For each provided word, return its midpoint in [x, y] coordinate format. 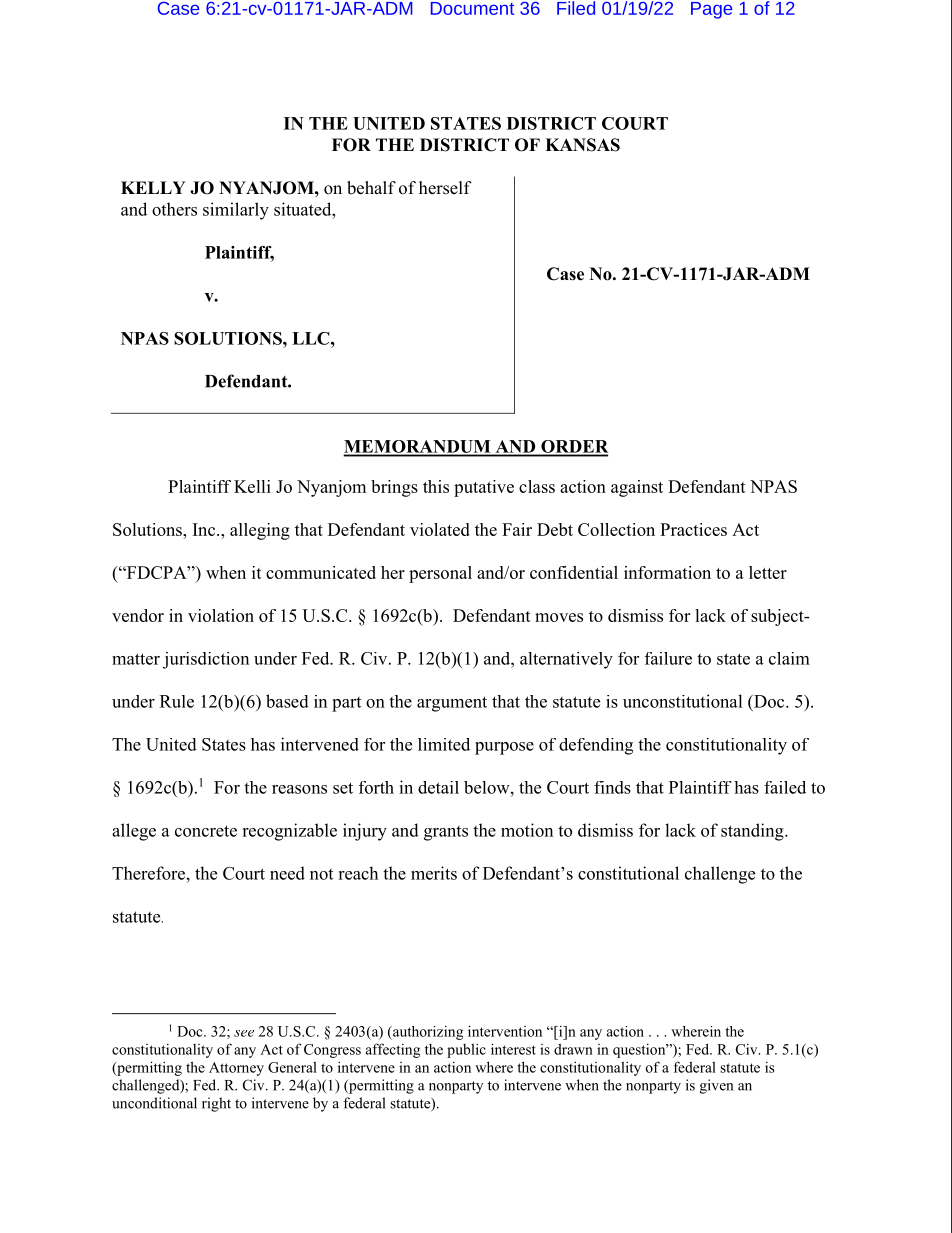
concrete [206, 831]
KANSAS [582, 145]
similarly [236, 211]
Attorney [236, 1069]
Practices [693, 529]
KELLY [153, 187]
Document [472, 8]
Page [711, 10]
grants [446, 833]
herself [445, 188]
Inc [205, 529]
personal [440, 574]
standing [753, 832]
